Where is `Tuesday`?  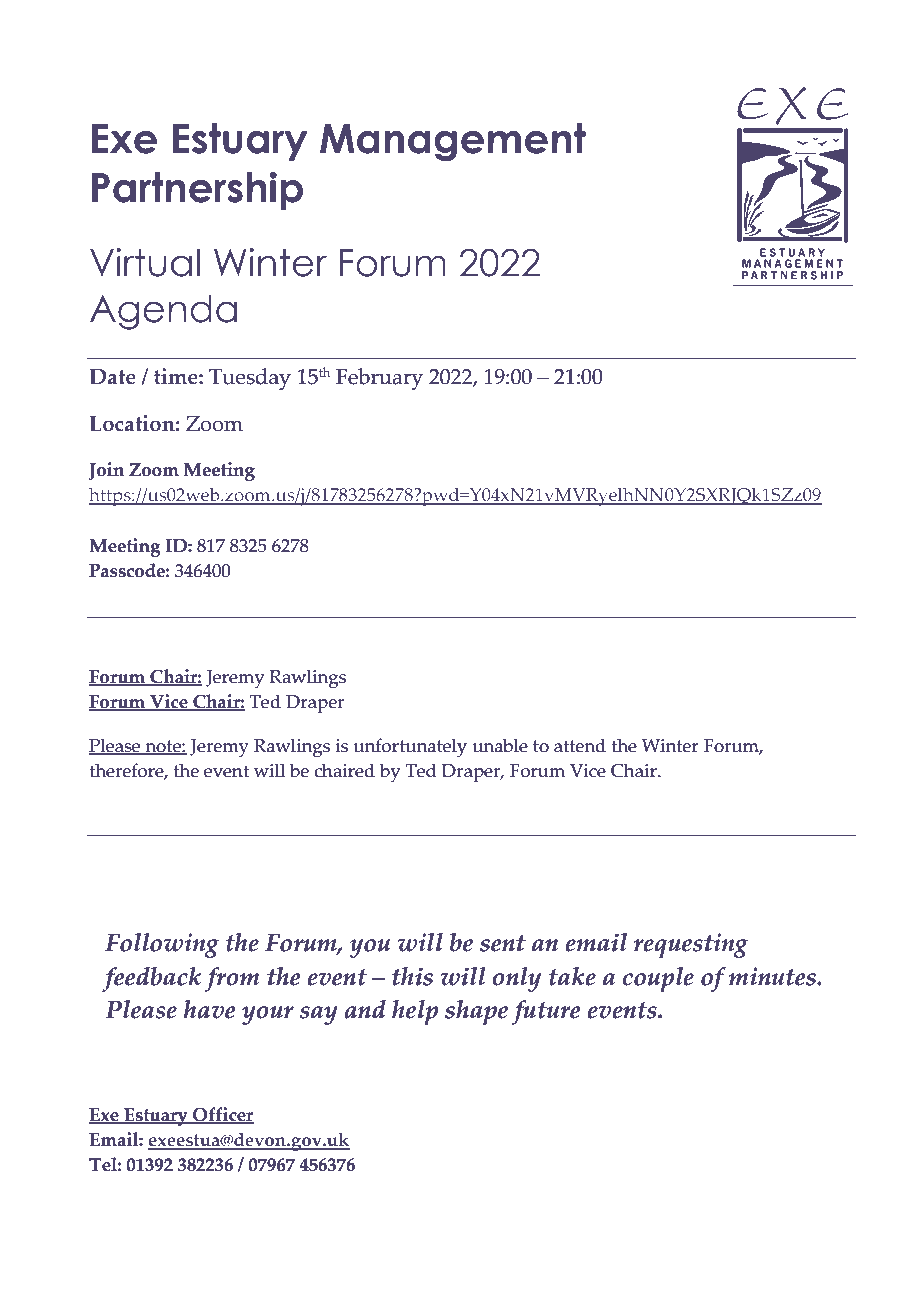
Tuesday is located at coordinates (250, 379).
